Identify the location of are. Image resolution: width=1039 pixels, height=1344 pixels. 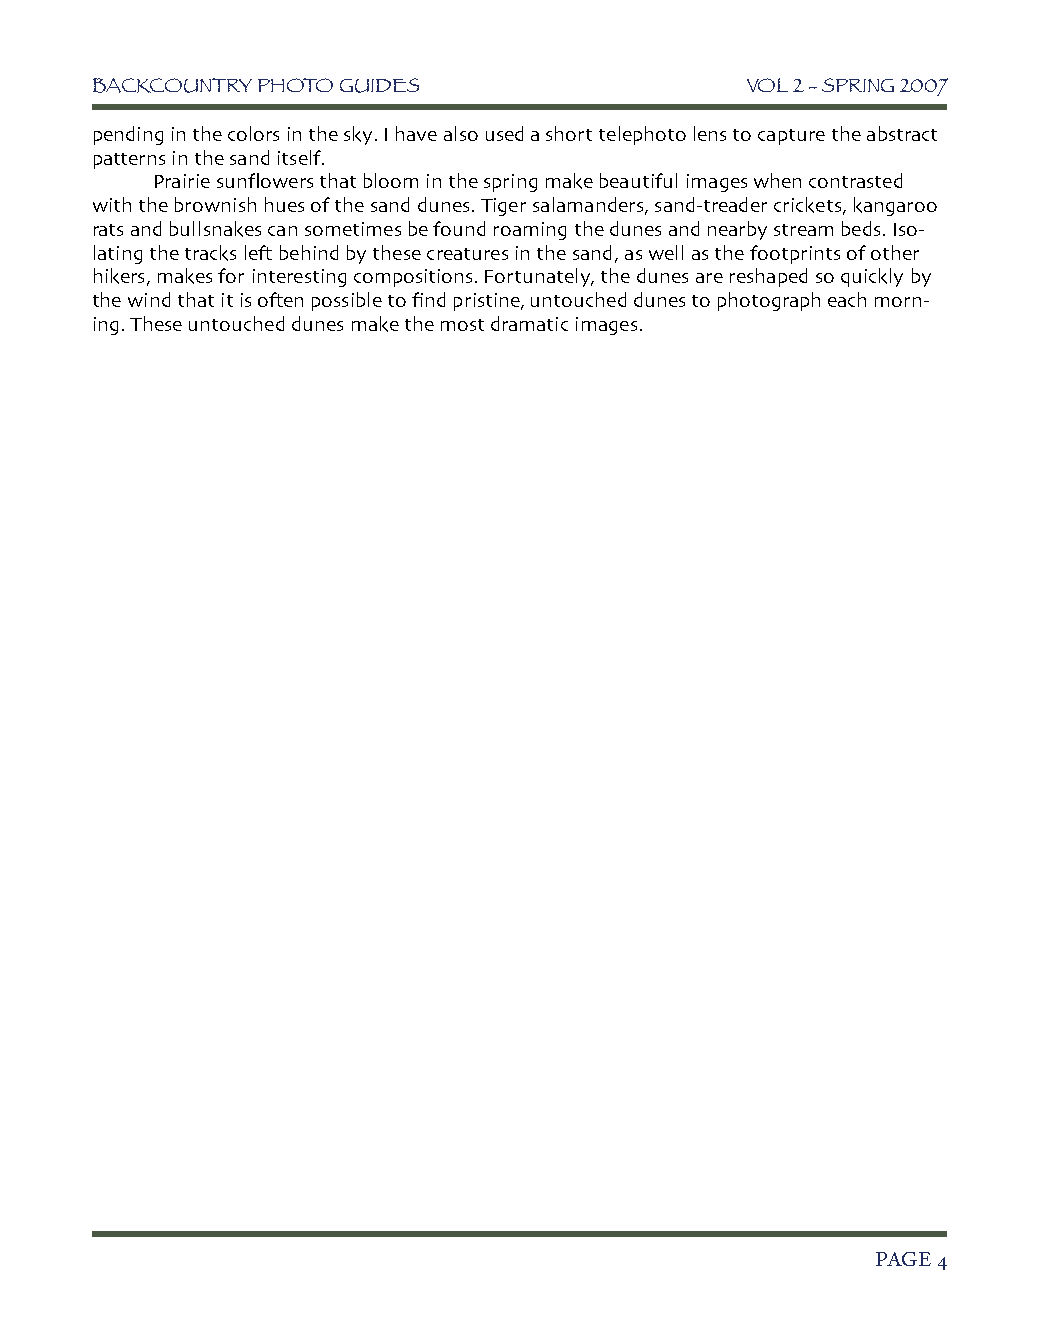
(709, 278).
